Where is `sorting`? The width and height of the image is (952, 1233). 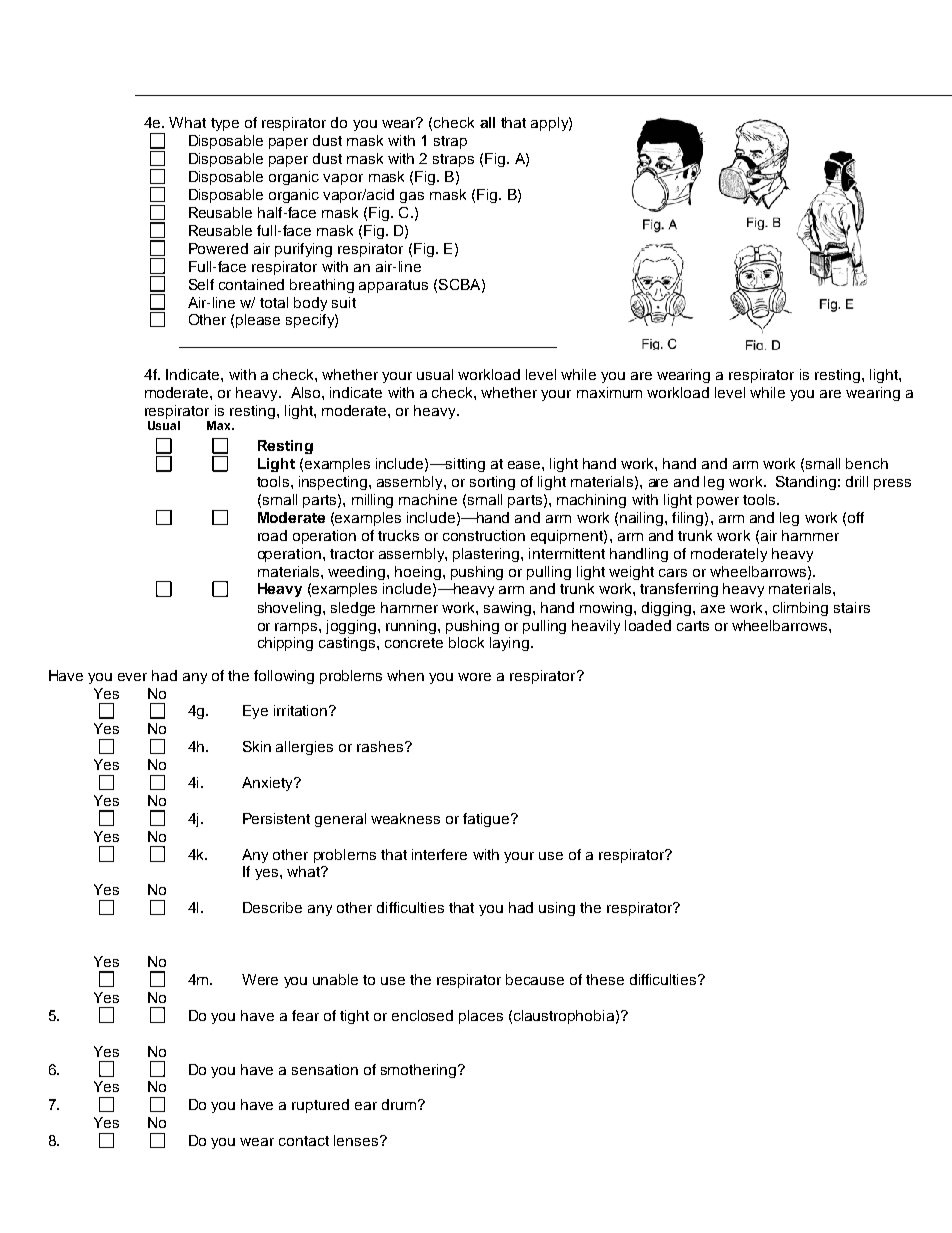
sorting is located at coordinates (492, 483).
